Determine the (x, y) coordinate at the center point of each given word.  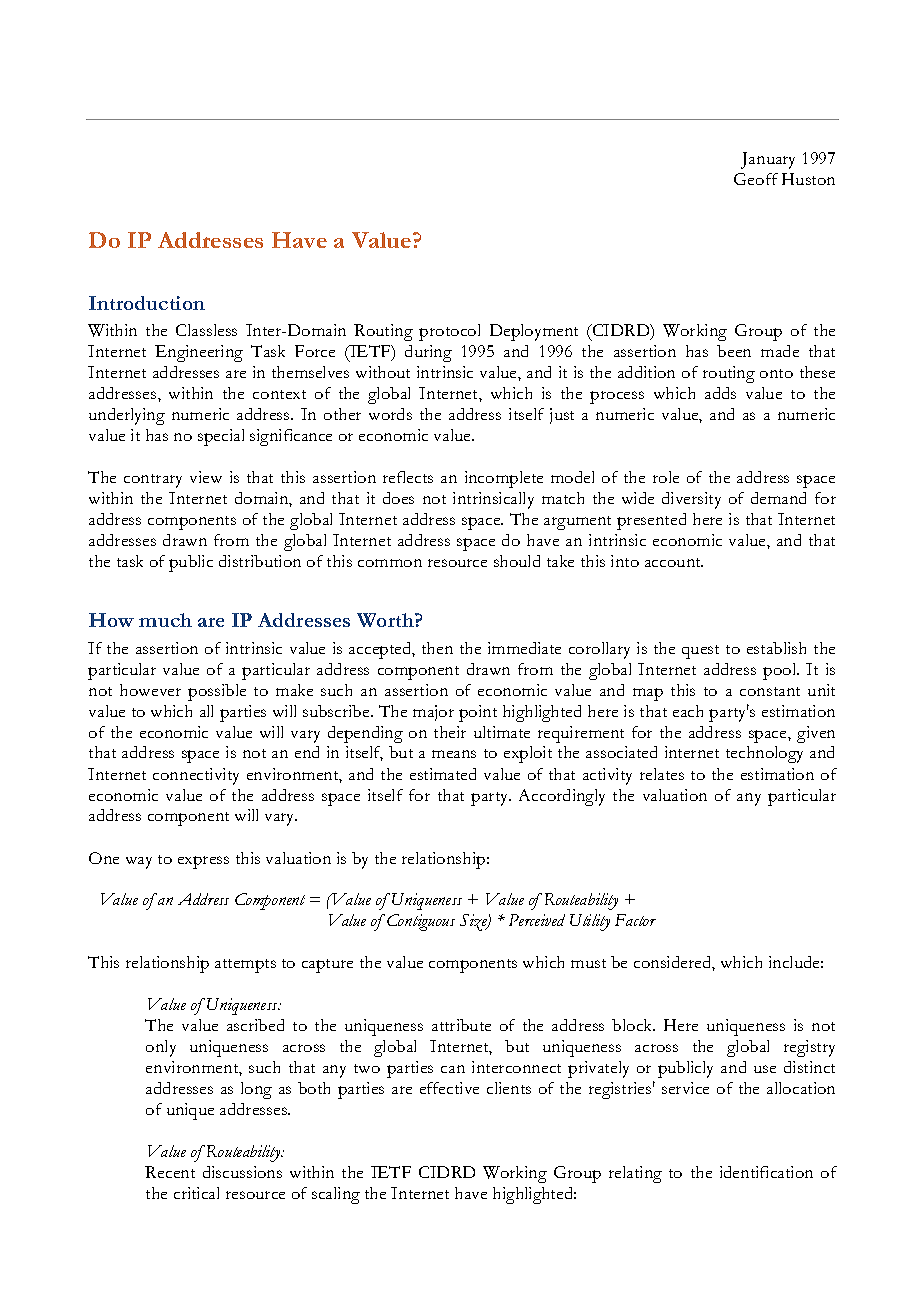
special (221, 437)
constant (770, 691)
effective (449, 1088)
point (478, 713)
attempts (245, 966)
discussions (242, 1172)
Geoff (756, 179)
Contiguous (421, 922)
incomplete (504, 479)
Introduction (147, 303)
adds (720, 393)
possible (217, 692)
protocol (449, 332)
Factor (635, 920)
